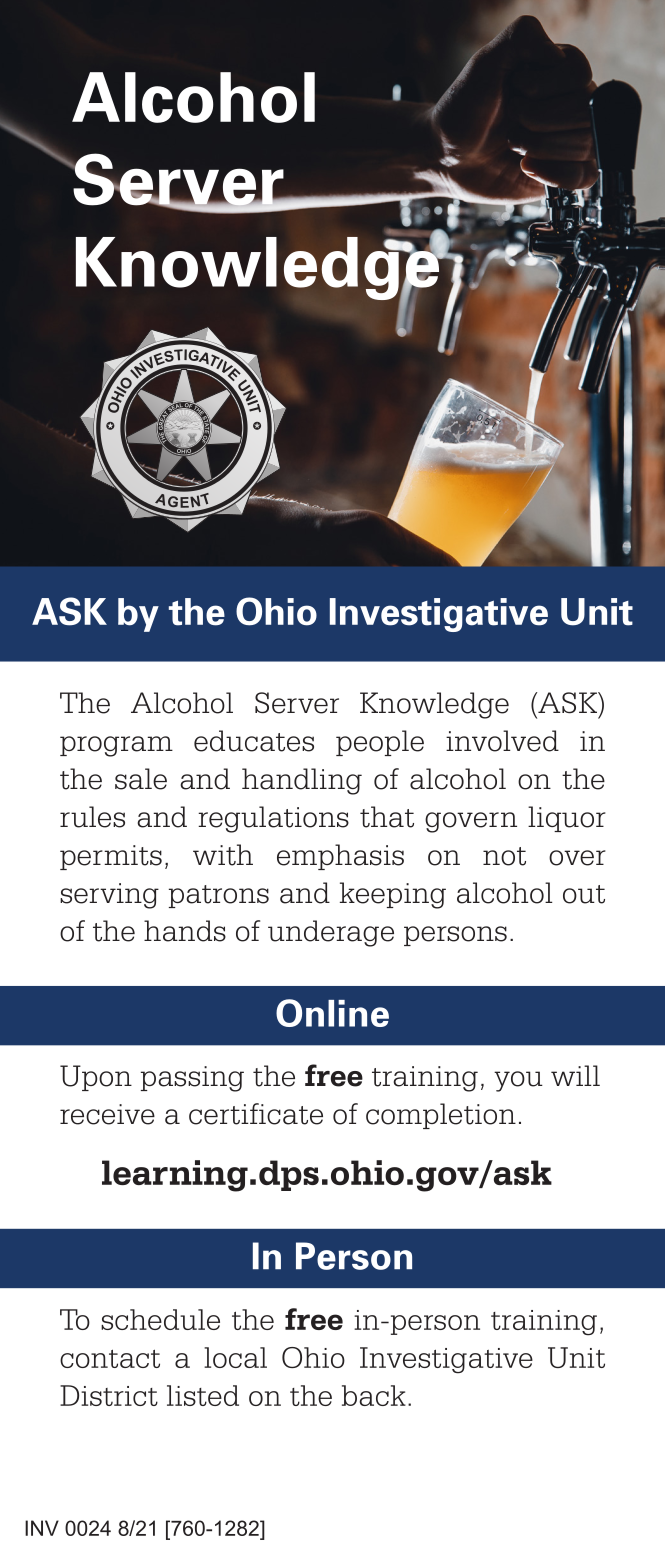 Image resolution: width=665 pixels, height=1568 pixels. Describe the element at coordinates (374, 1395) in the page. I see `back` at that location.
